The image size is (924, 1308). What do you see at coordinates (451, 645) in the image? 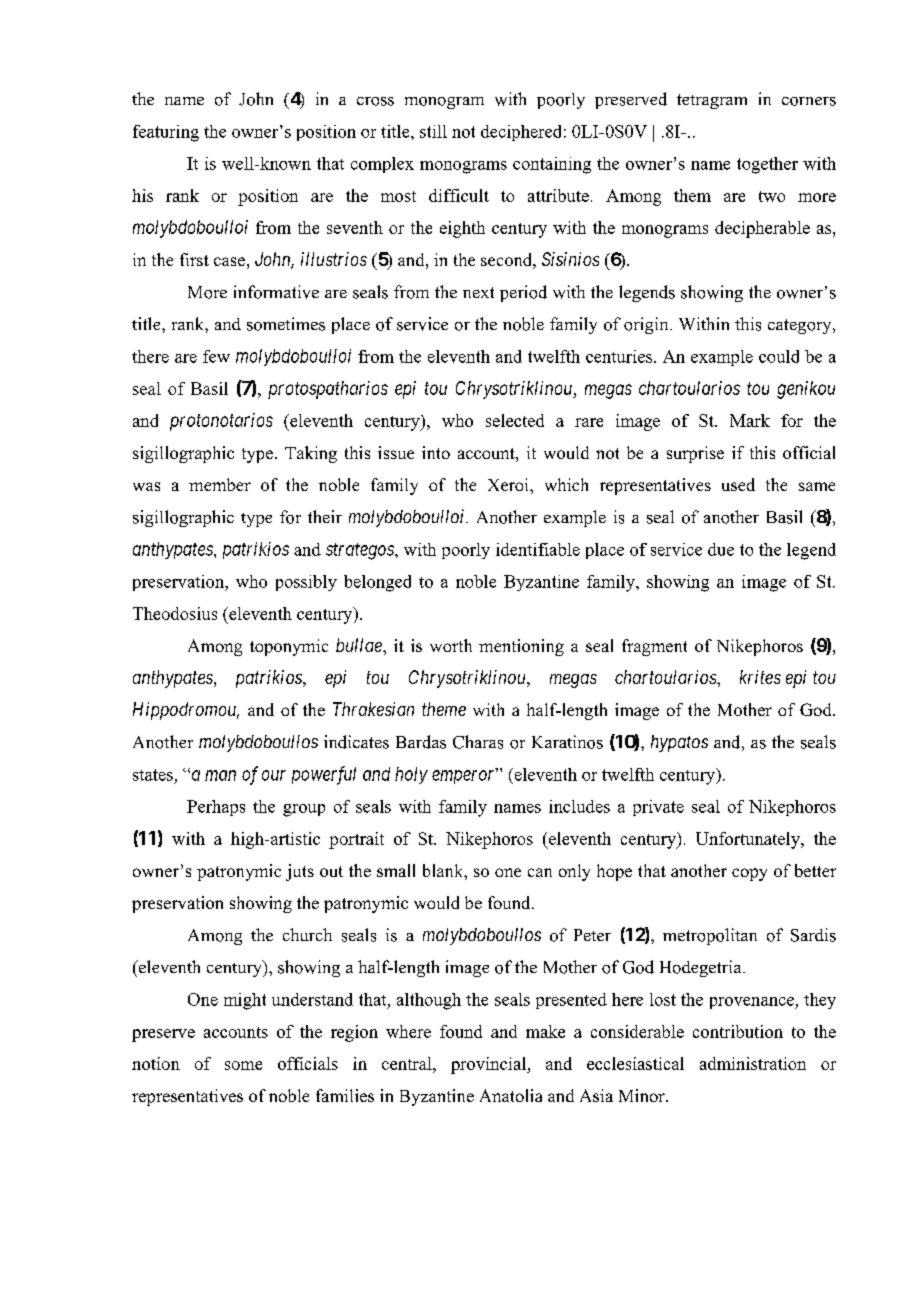
I see `worth` at bounding box center [451, 645].
